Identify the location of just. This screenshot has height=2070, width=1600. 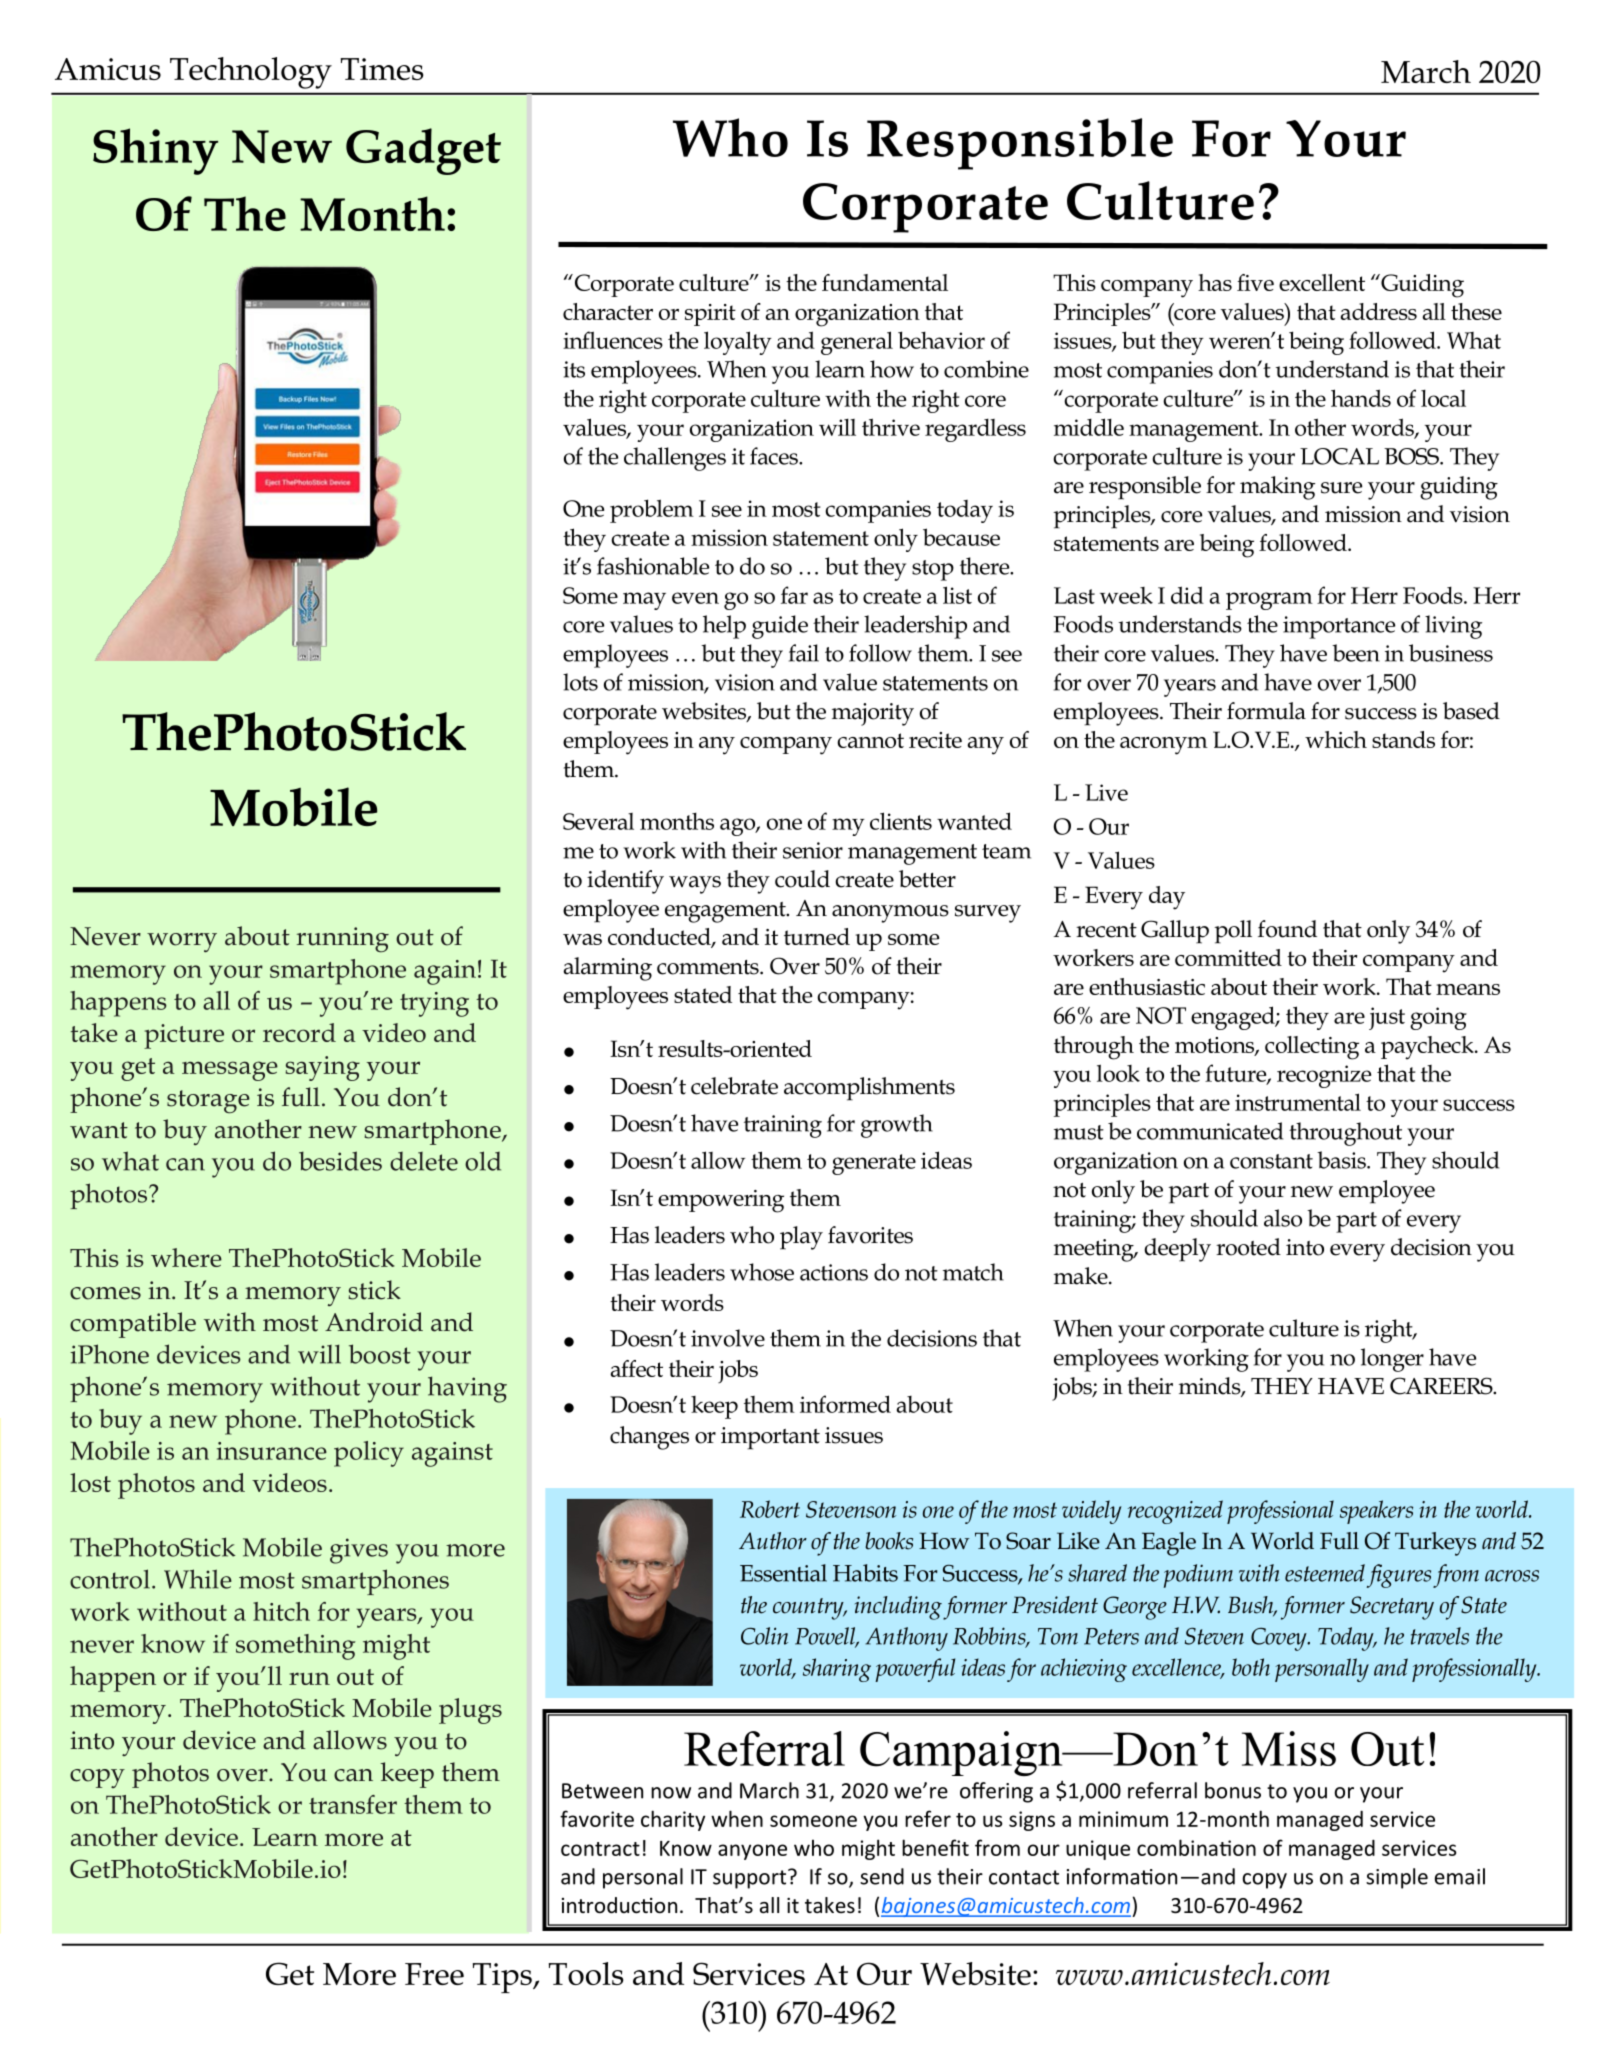
(1387, 1018).
